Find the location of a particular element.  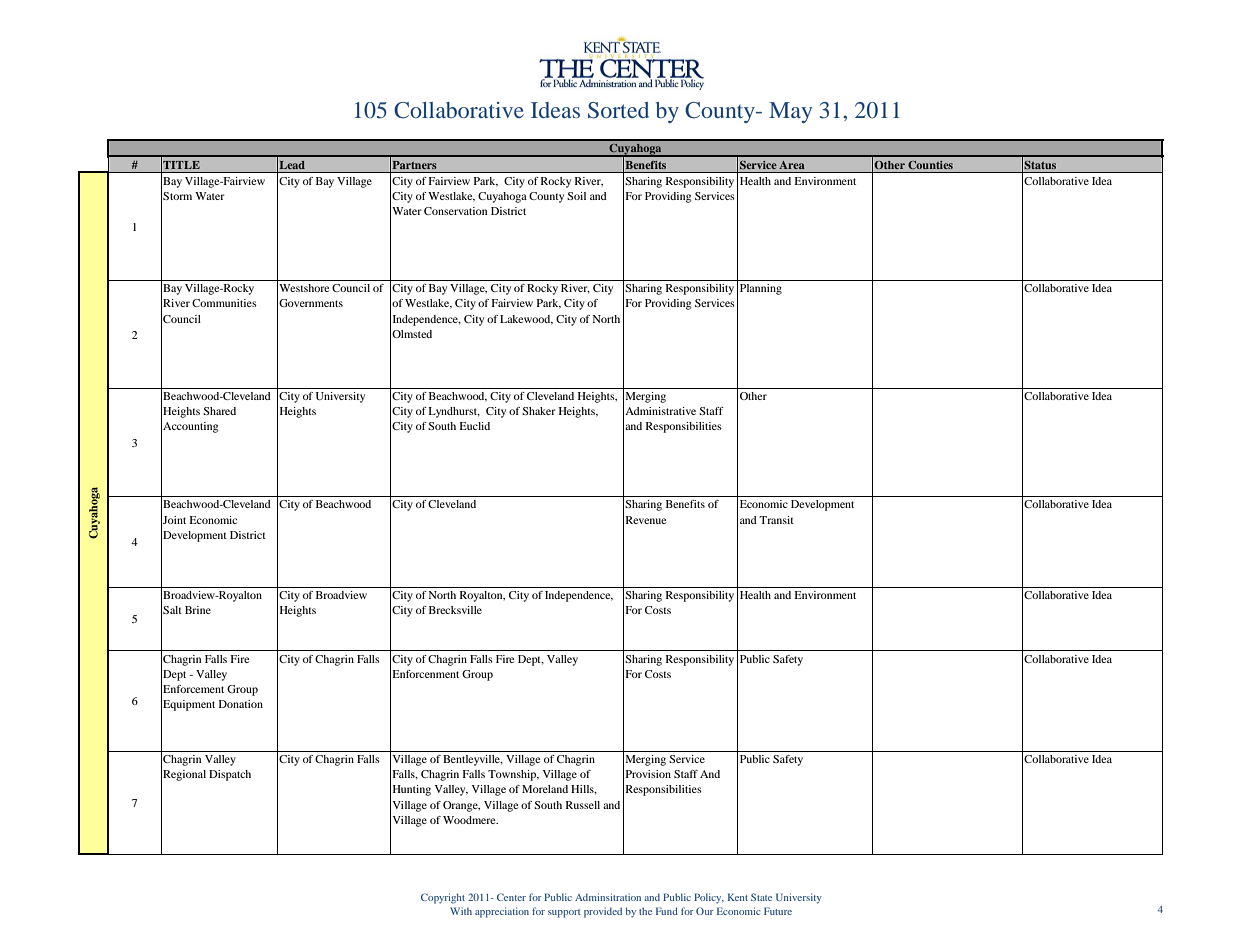

Conservation is located at coordinates (455, 211).
